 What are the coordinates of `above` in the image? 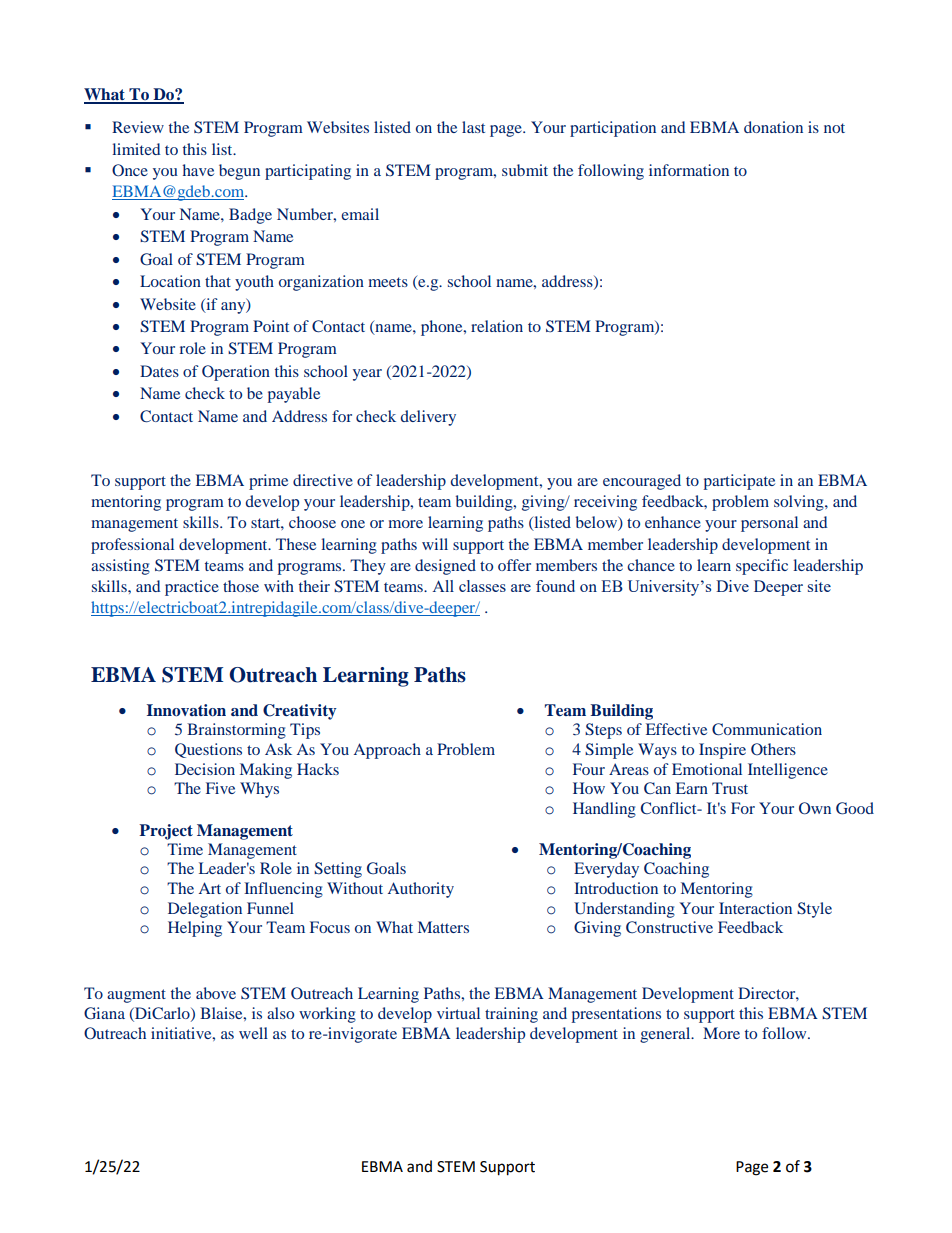 It's located at (216, 993).
